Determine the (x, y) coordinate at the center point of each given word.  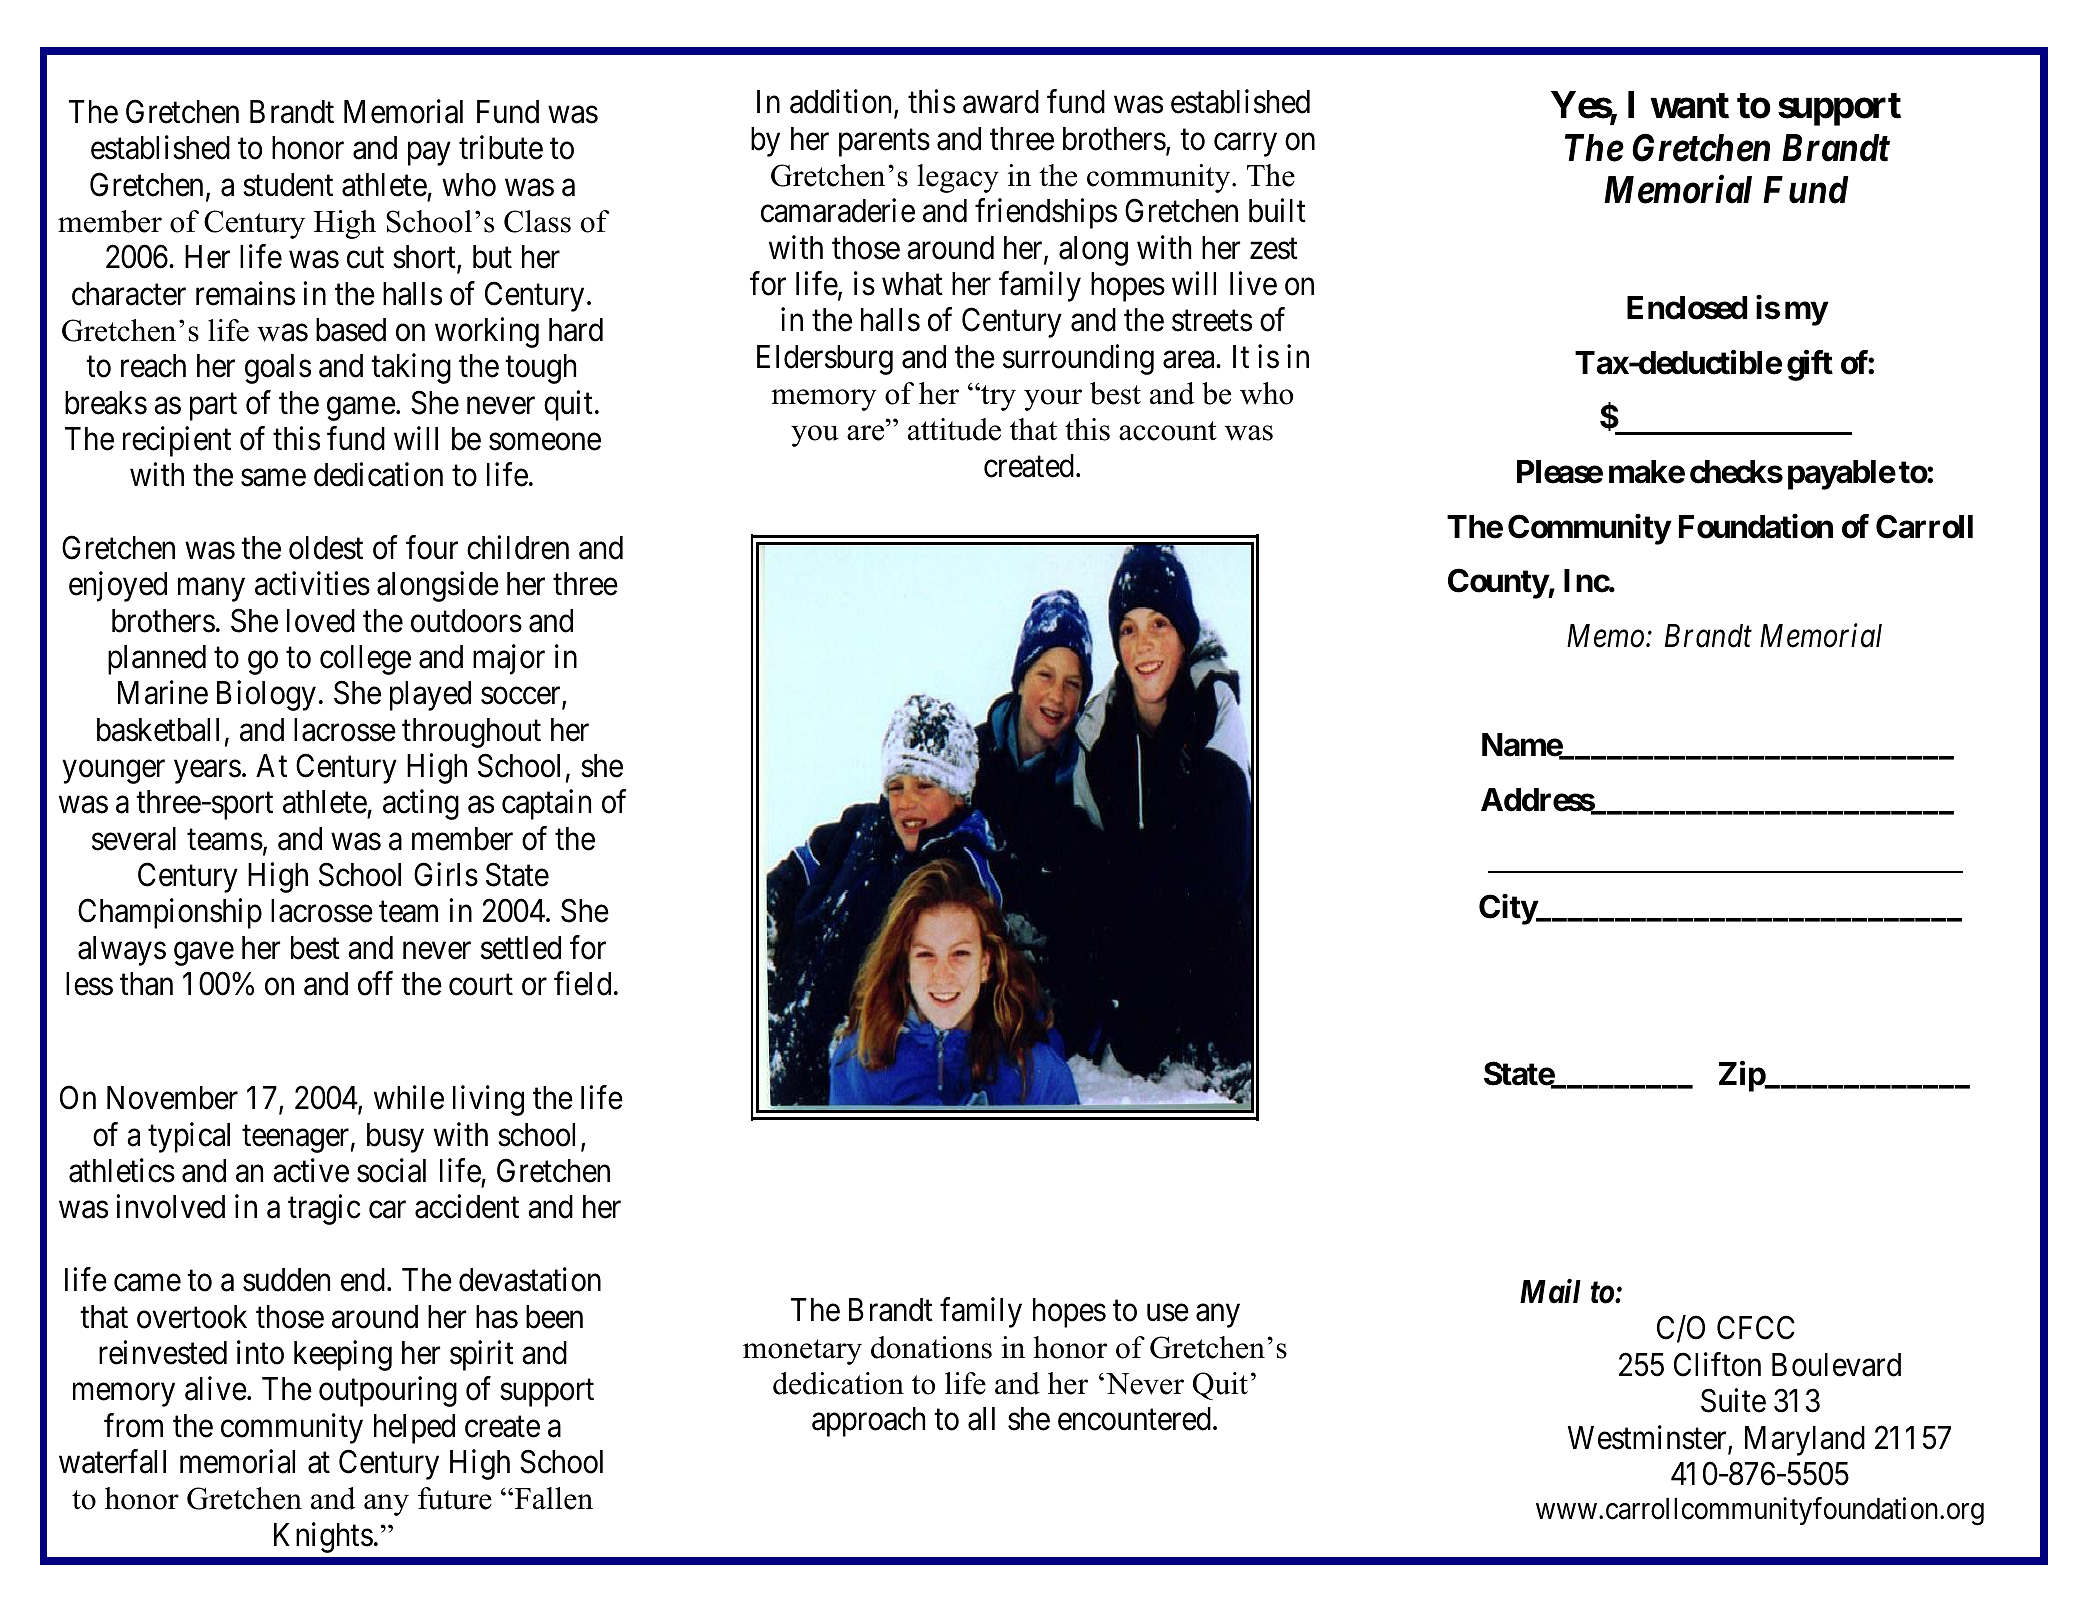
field (582, 983)
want (1689, 106)
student (288, 185)
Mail (1550, 1291)
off (375, 983)
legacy (958, 178)
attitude (954, 429)
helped (414, 1429)
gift (1810, 365)
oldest (326, 548)
